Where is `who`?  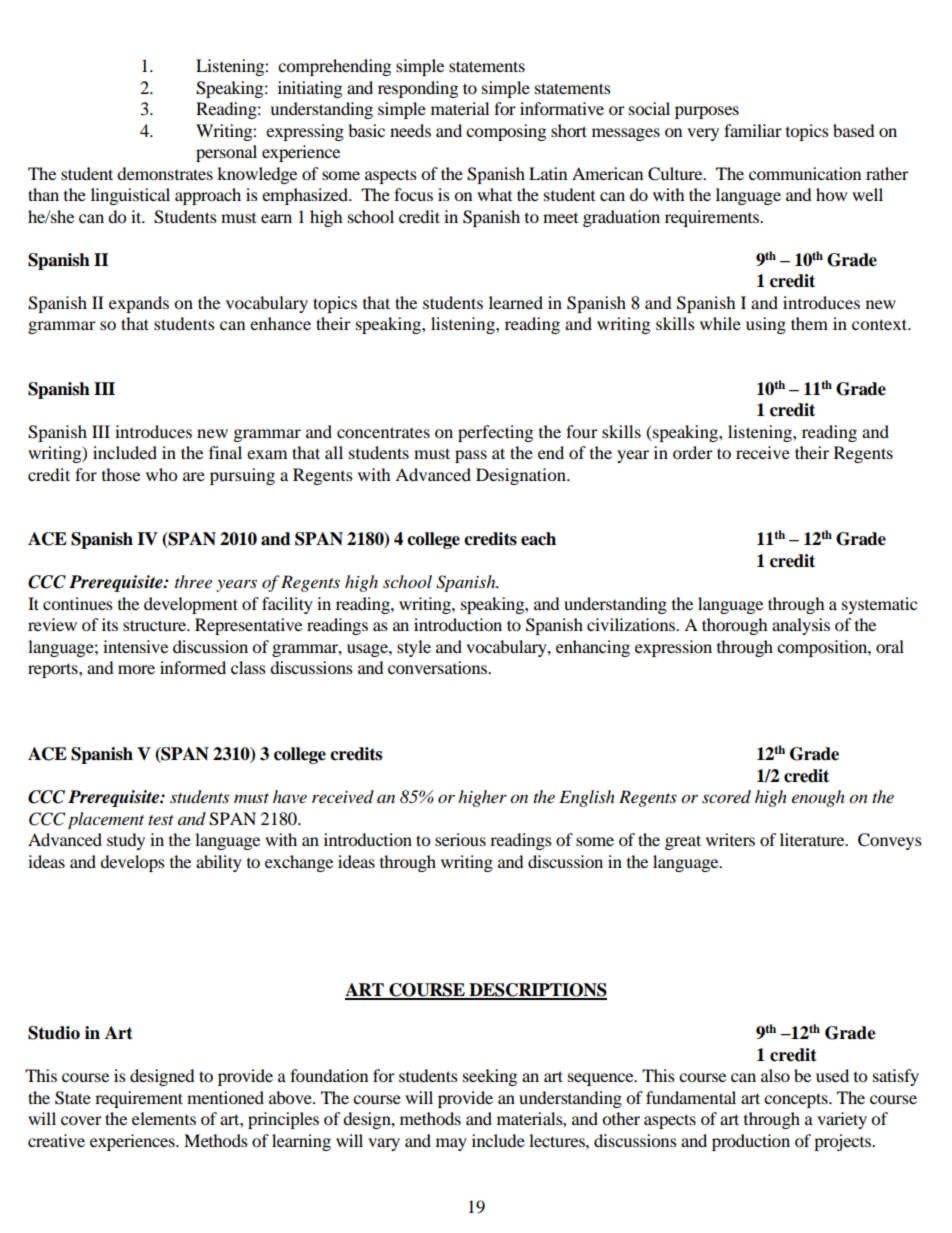
who is located at coordinates (161, 474).
